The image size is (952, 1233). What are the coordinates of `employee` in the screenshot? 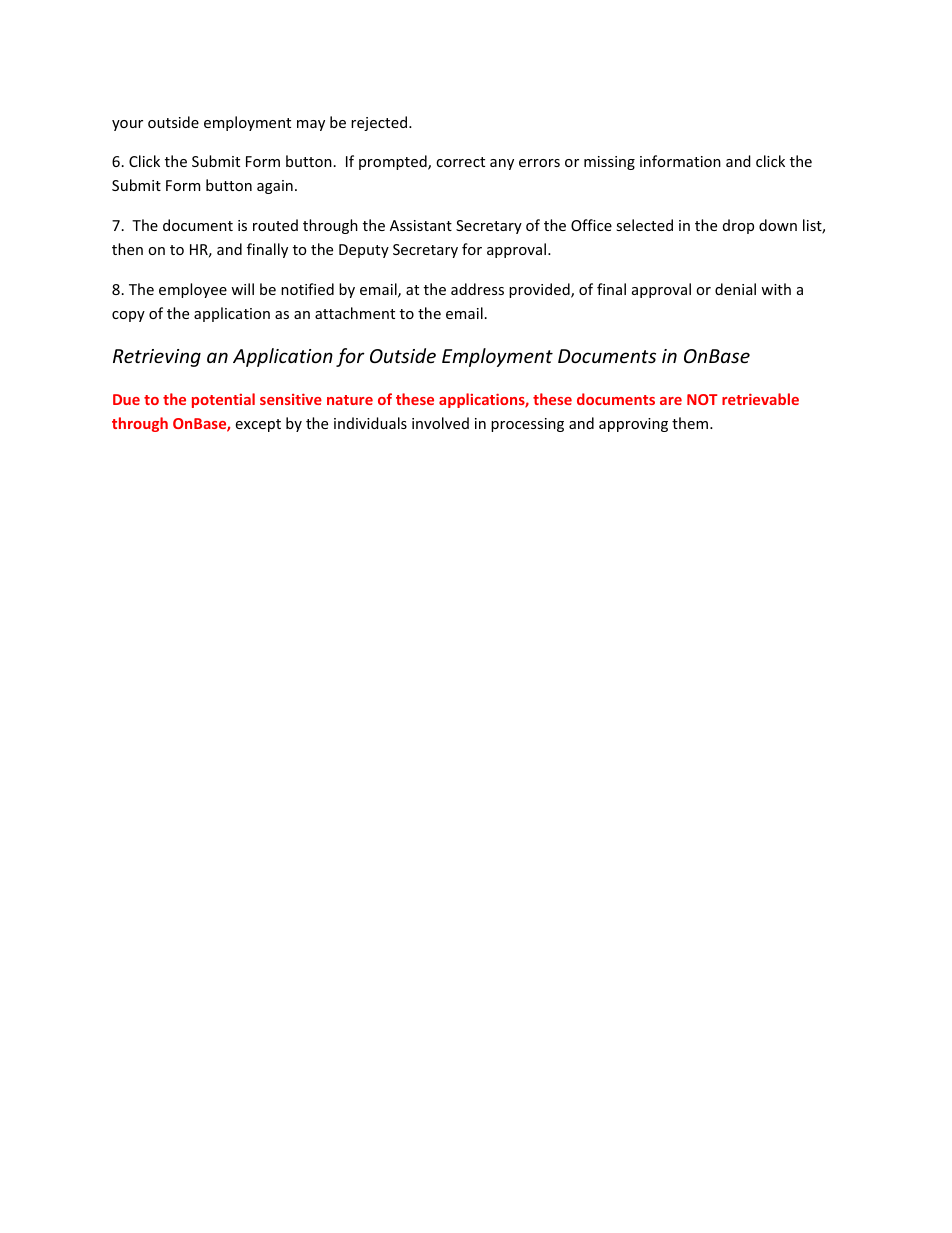 It's located at (193, 290).
